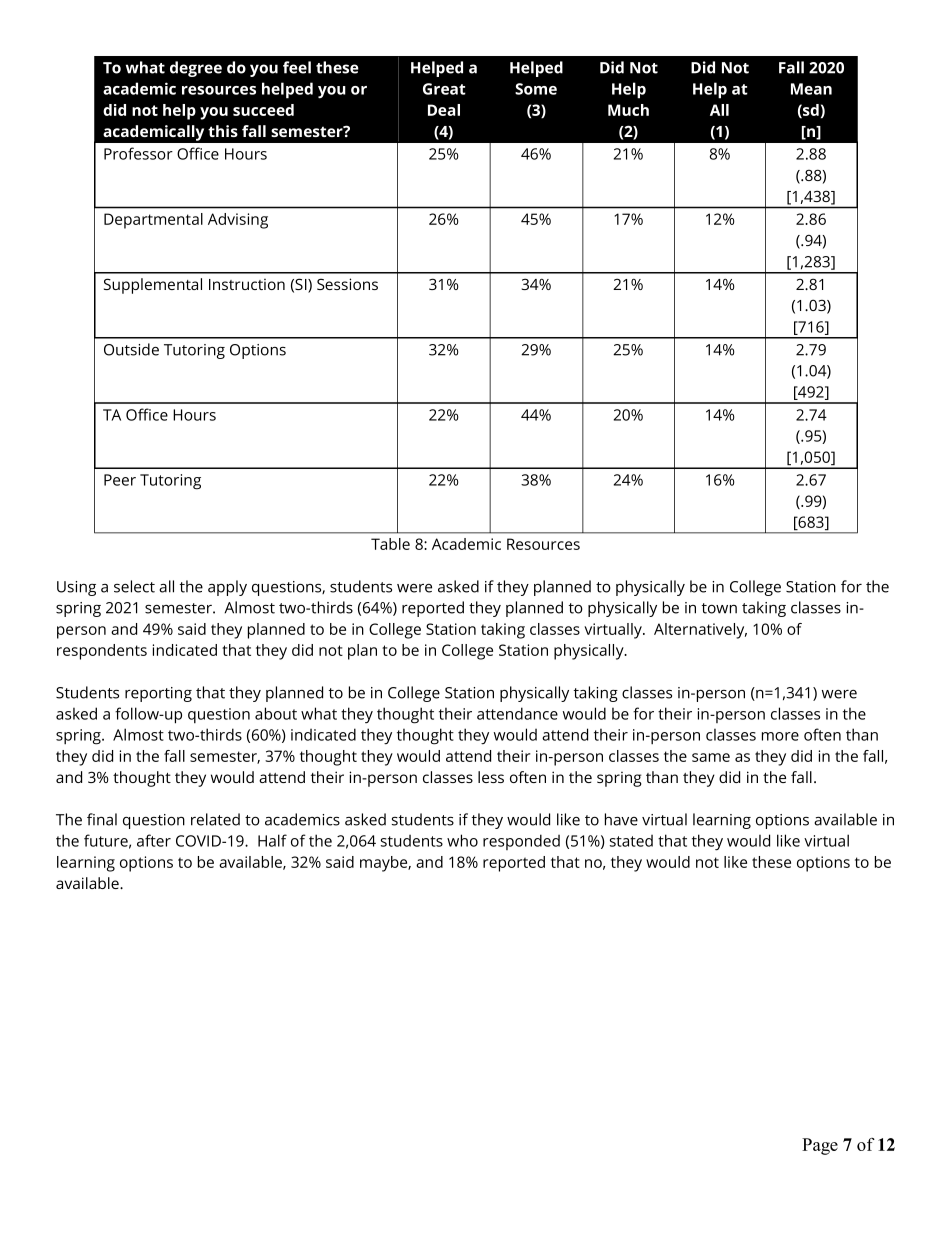  Describe the element at coordinates (820, 1146) in the page. I see `Page` at that location.
